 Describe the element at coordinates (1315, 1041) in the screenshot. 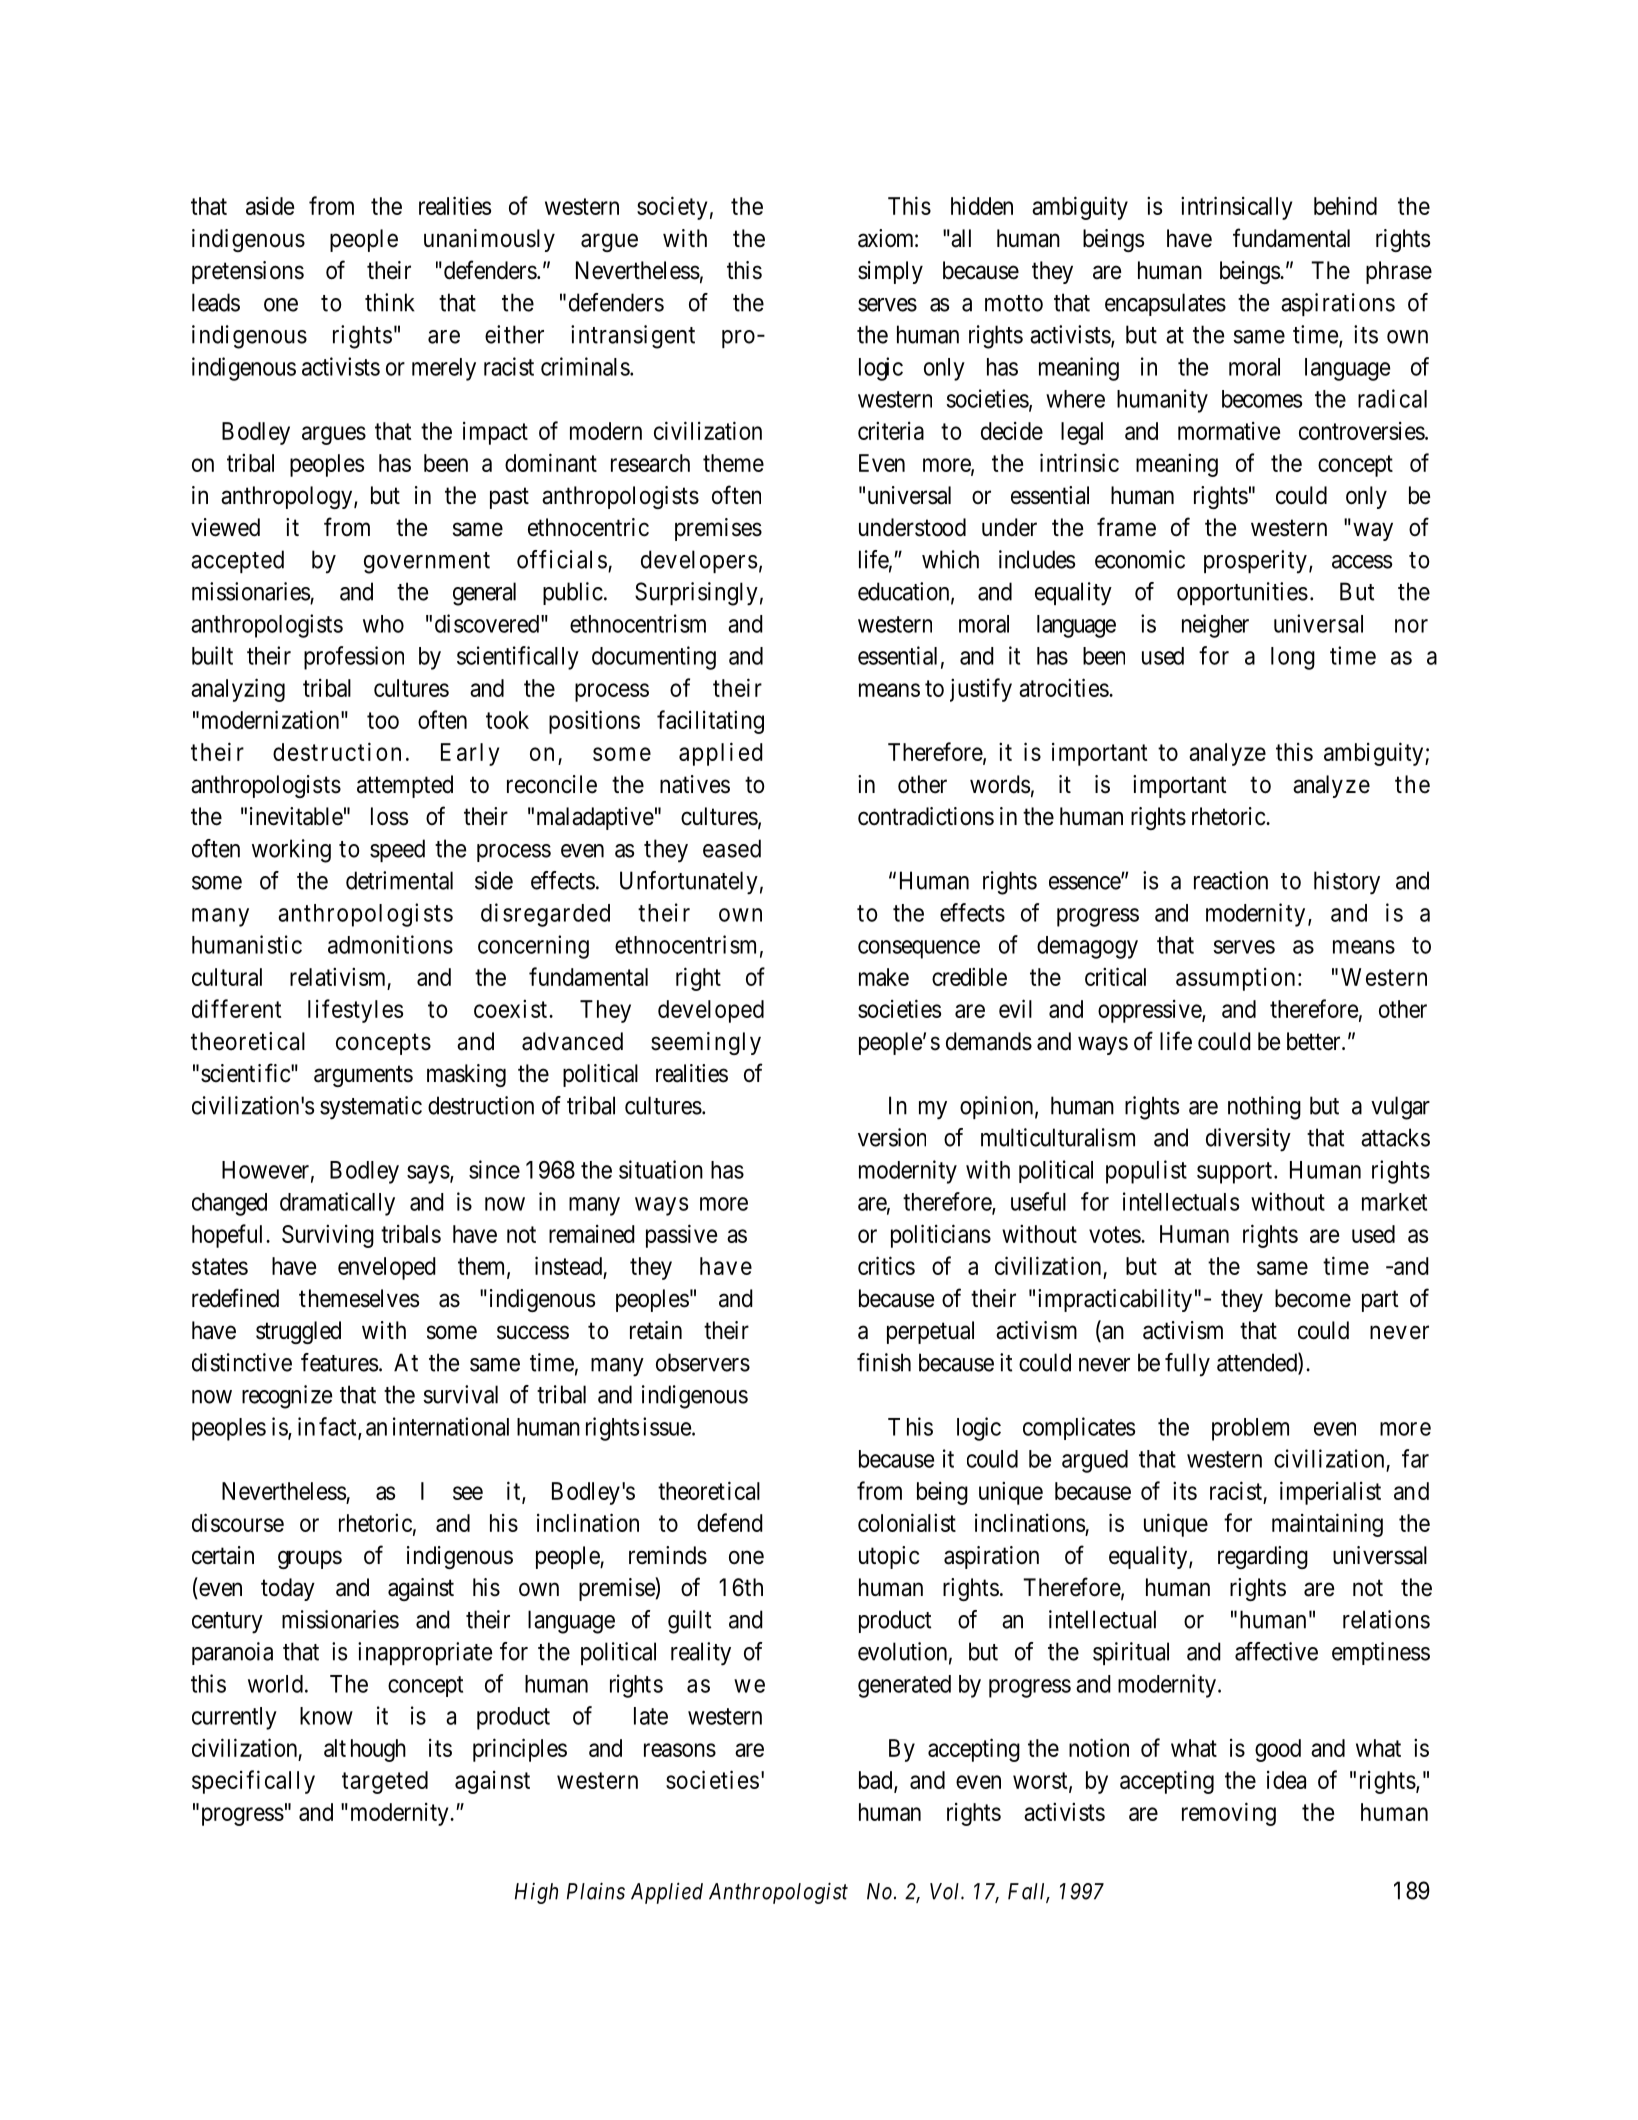

I see `better` at that location.
